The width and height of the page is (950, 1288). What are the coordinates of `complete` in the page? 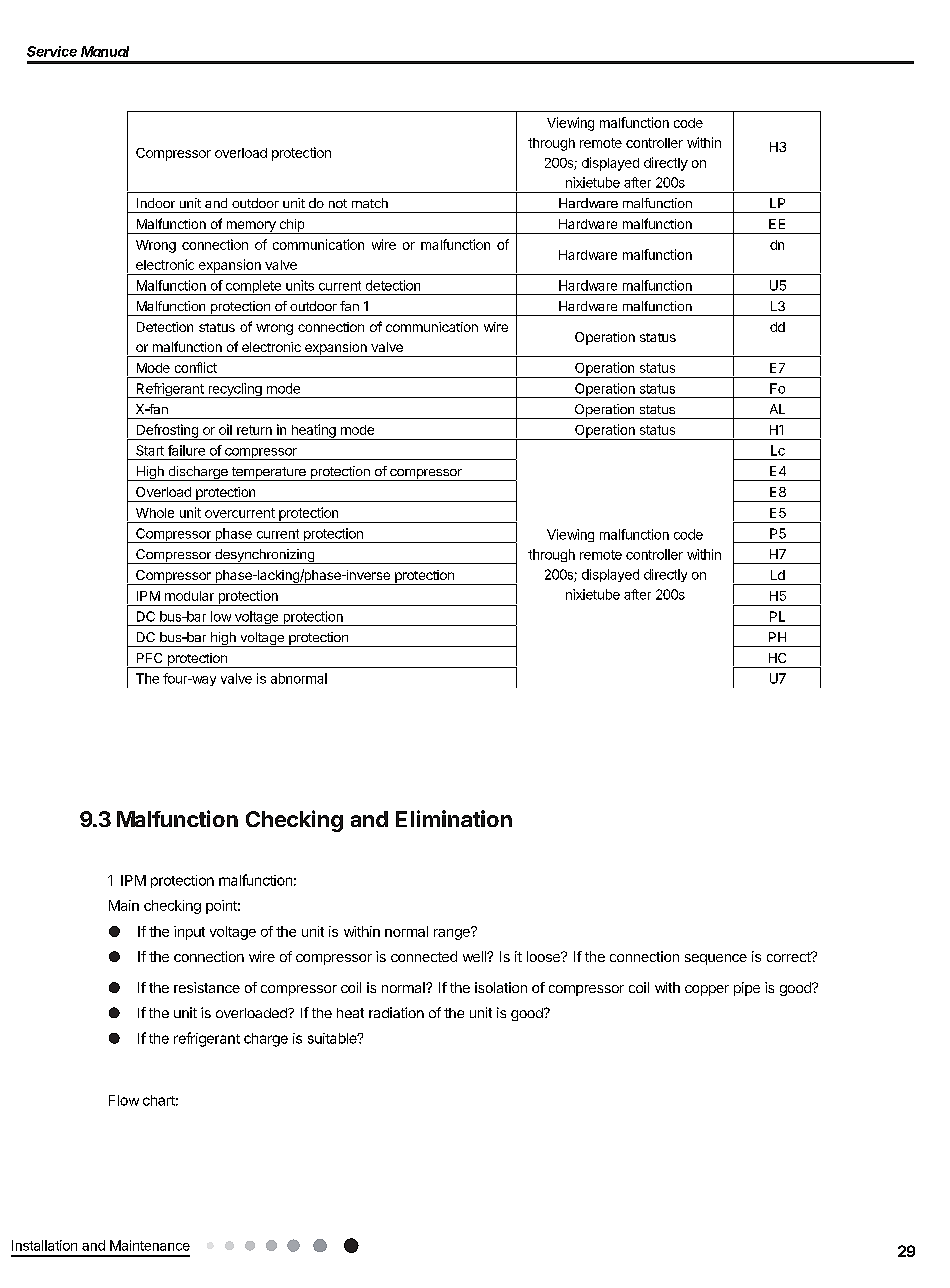 It's located at (253, 287).
